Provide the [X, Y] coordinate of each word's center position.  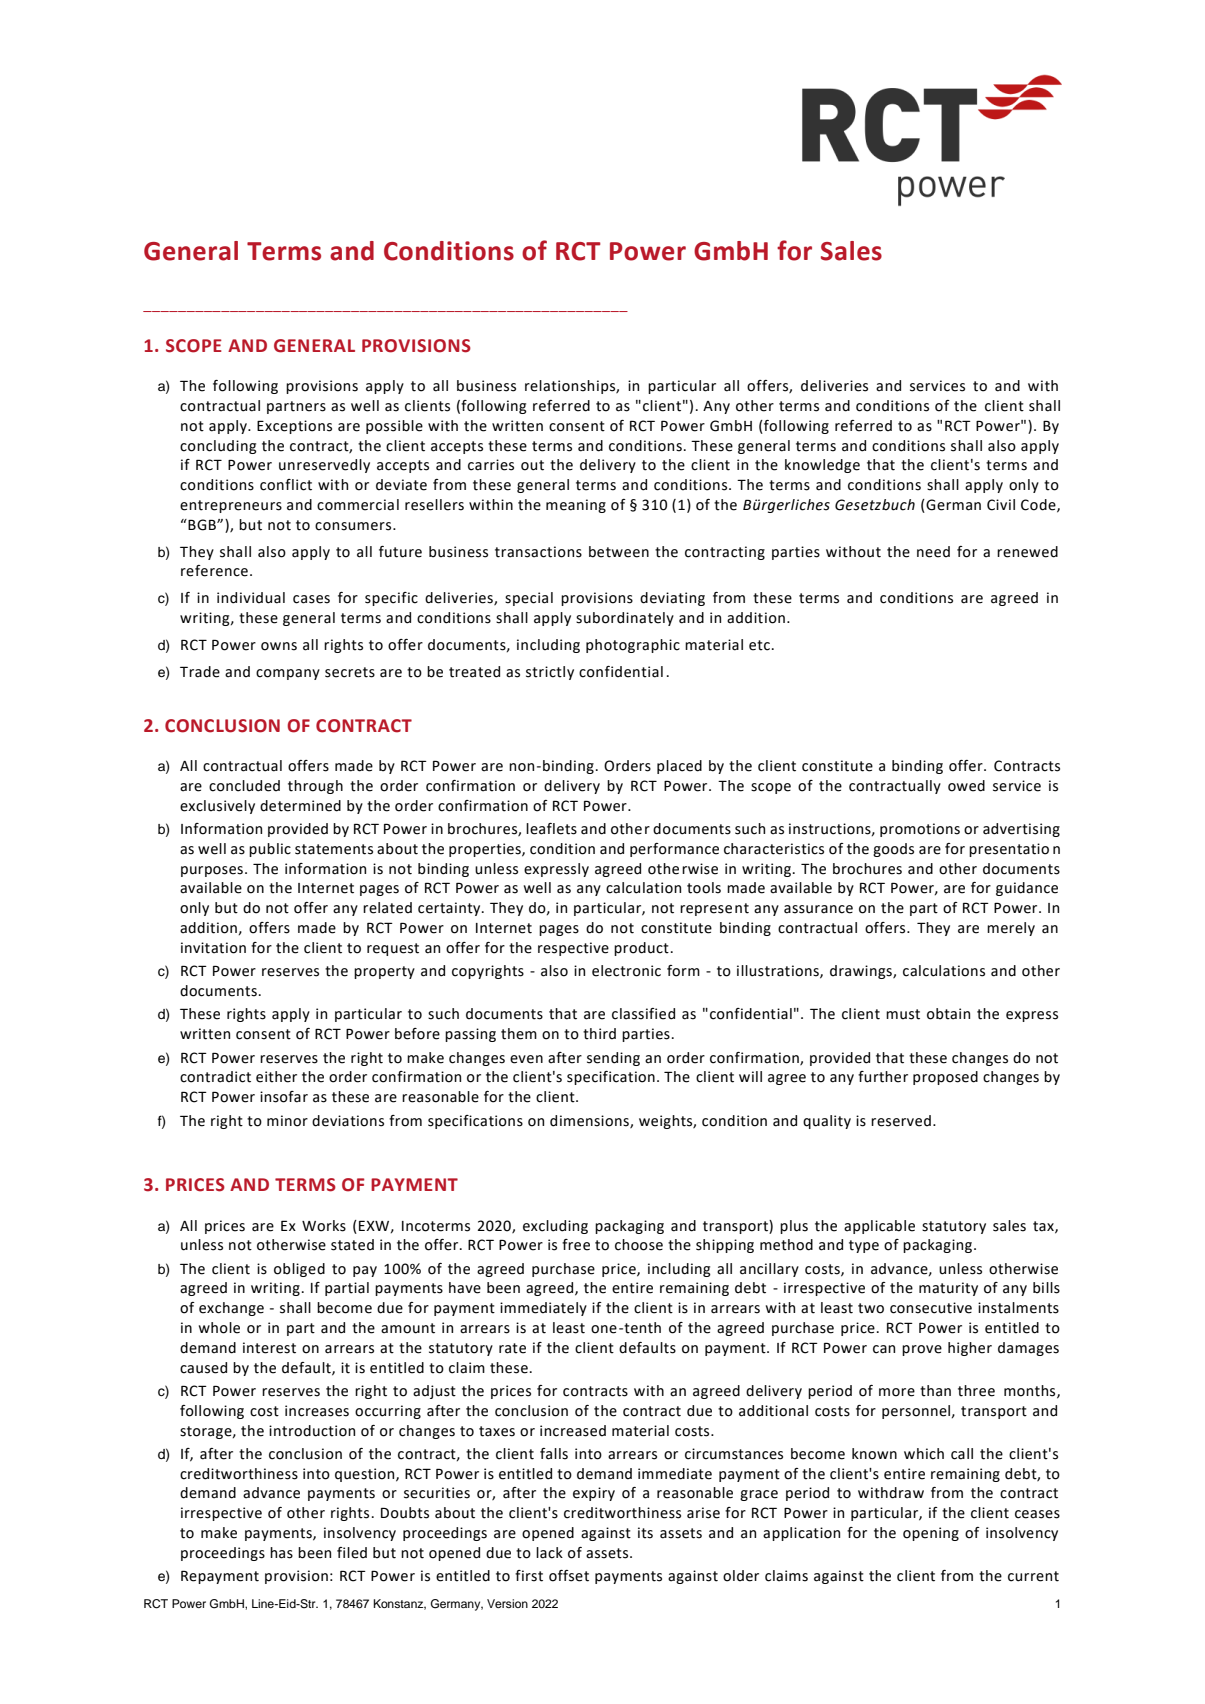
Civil [1001, 505]
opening [931, 1534]
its [645, 1533]
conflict [286, 485]
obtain [948, 1014]
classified [643, 1014]
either [276, 1077]
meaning [576, 506]
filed [352, 1553]
